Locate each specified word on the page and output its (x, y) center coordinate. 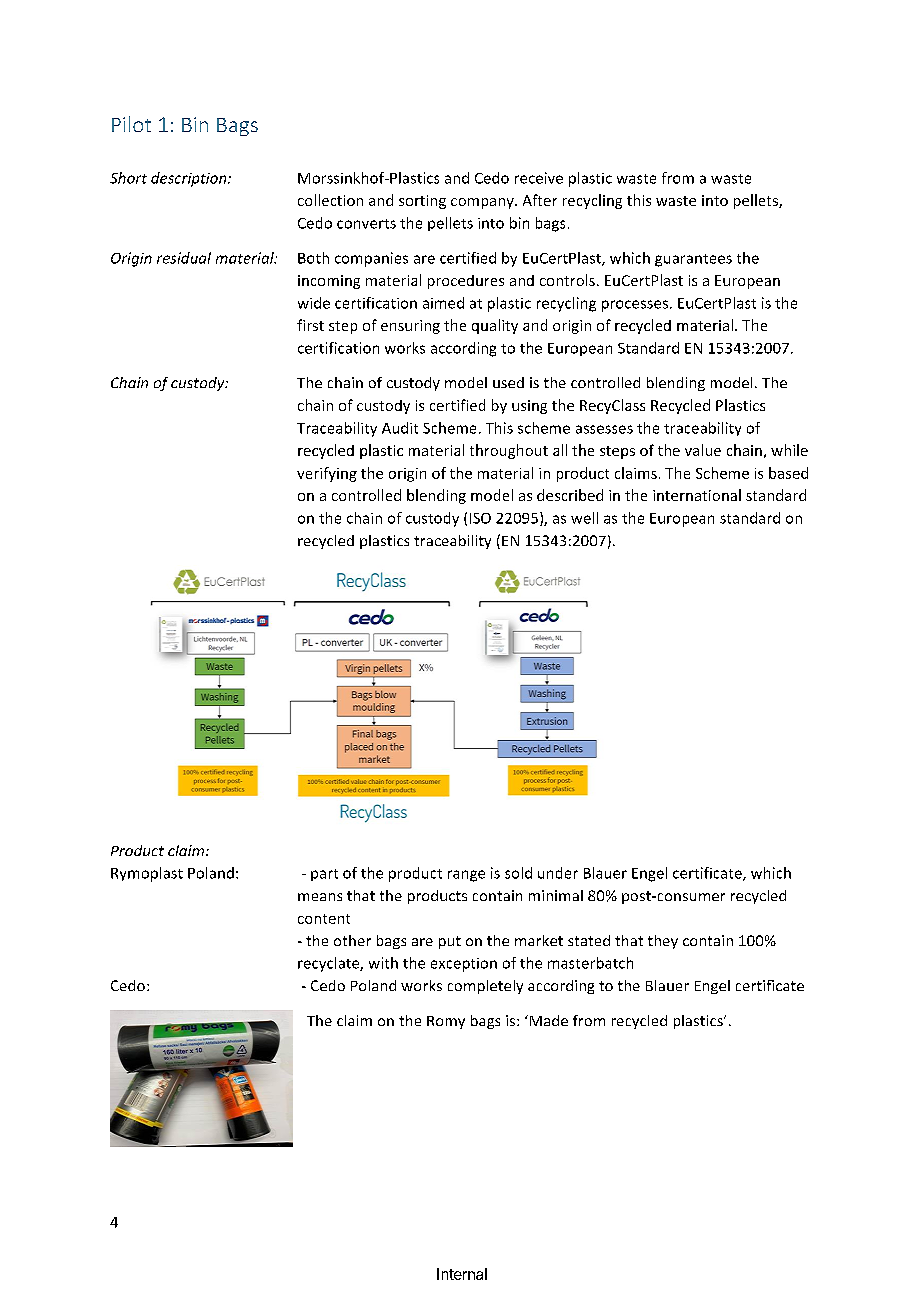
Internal (462, 1274)
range (466, 876)
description (190, 179)
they (663, 942)
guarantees (693, 260)
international (697, 495)
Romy (446, 1022)
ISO (480, 518)
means (320, 897)
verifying (327, 474)
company (483, 203)
